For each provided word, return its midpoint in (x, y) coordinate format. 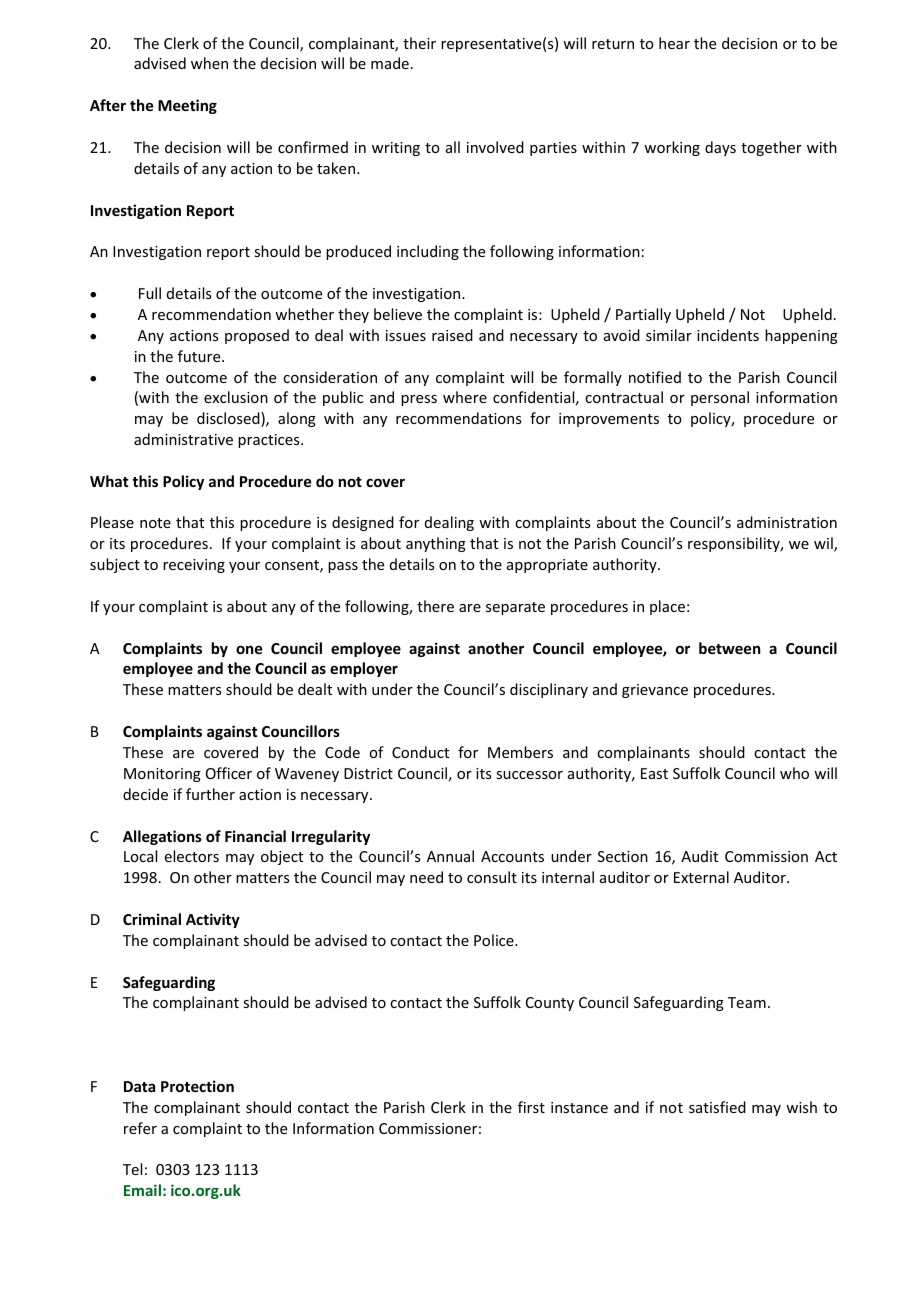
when (209, 63)
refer (140, 1128)
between (729, 648)
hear (674, 43)
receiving (194, 566)
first (531, 1107)
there (435, 606)
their (419, 43)
